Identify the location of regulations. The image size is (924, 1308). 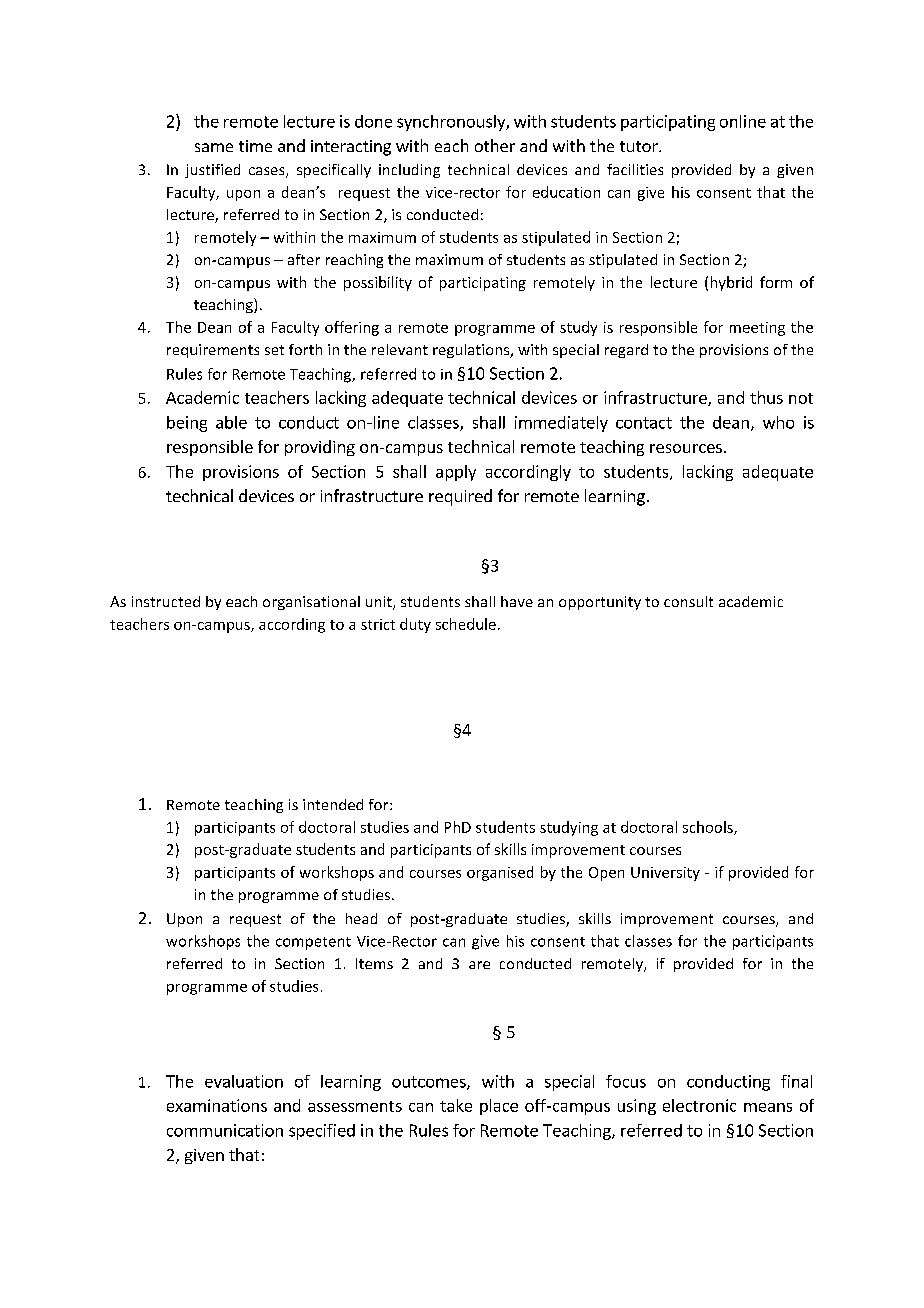
(472, 351).
